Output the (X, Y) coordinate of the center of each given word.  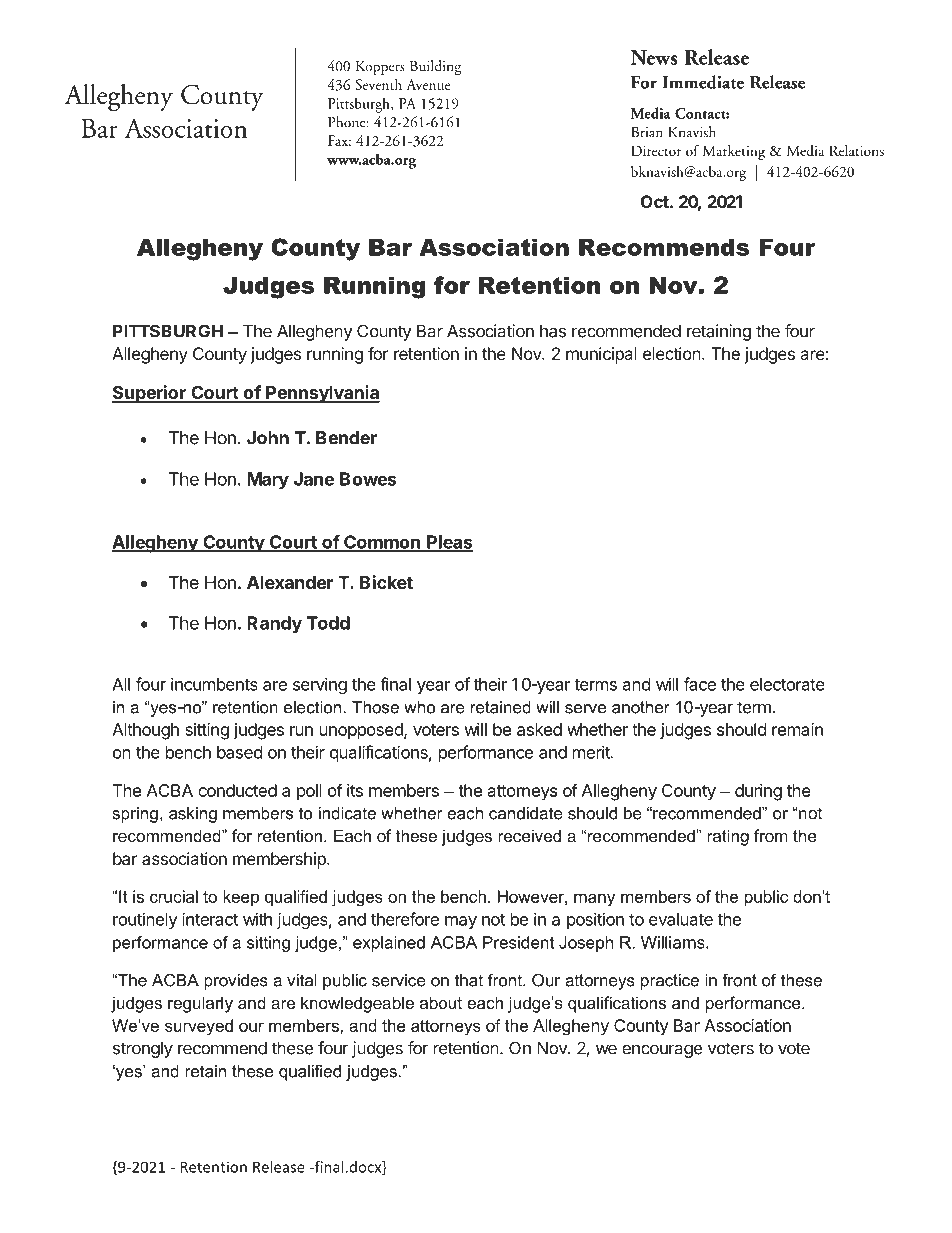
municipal (601, 355)
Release (279, 1167)
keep (241, 898)
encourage (662, 1051)
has (553, 331)
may (461, 922)
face (700, 684)
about (441, 1002)
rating (728, 837)
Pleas (449, 543)
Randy (274, 625)
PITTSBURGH (168, 331)
